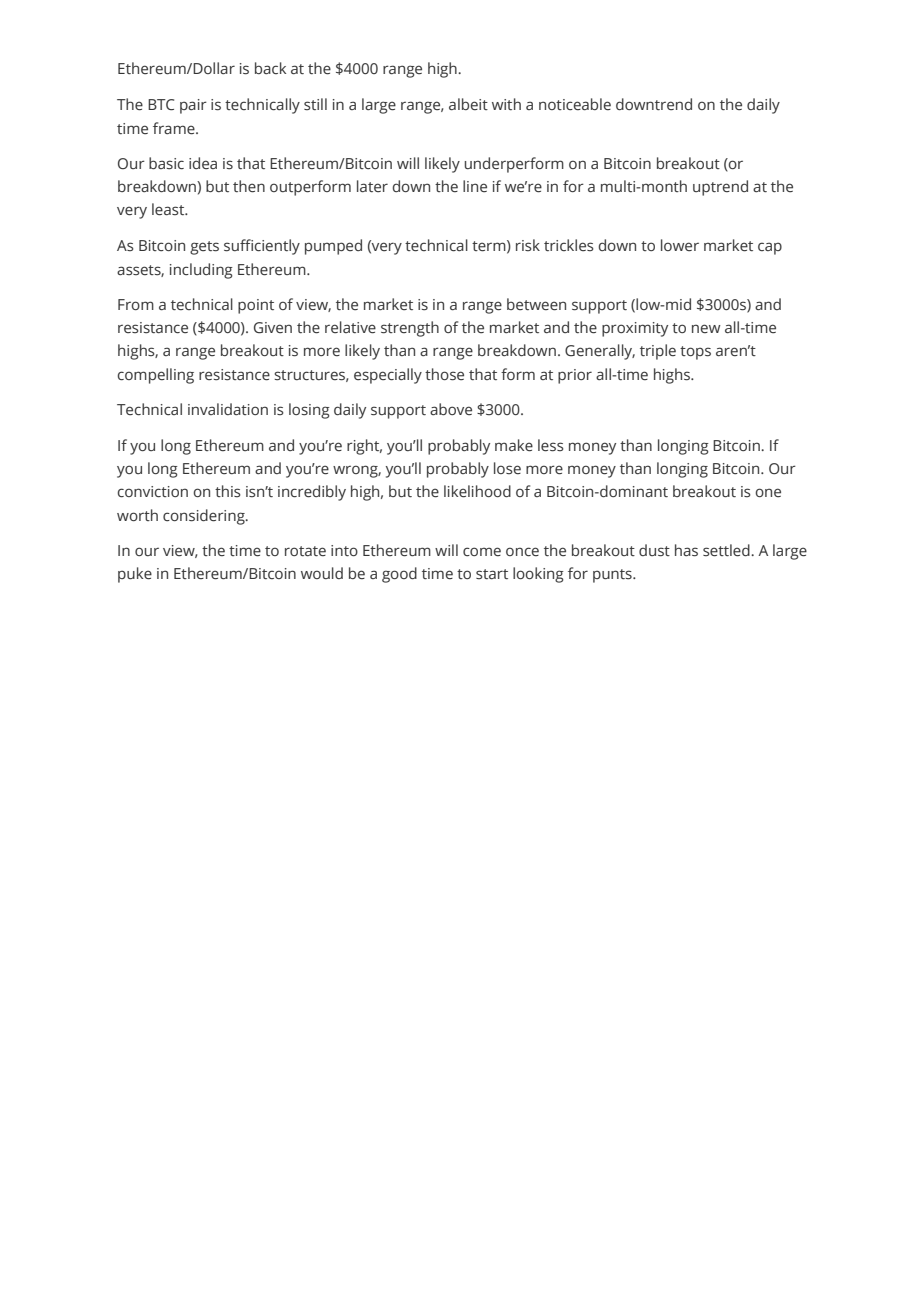 This screenshot has height=1308, width=924. I want to click on noticeable, so click(575, 104).
